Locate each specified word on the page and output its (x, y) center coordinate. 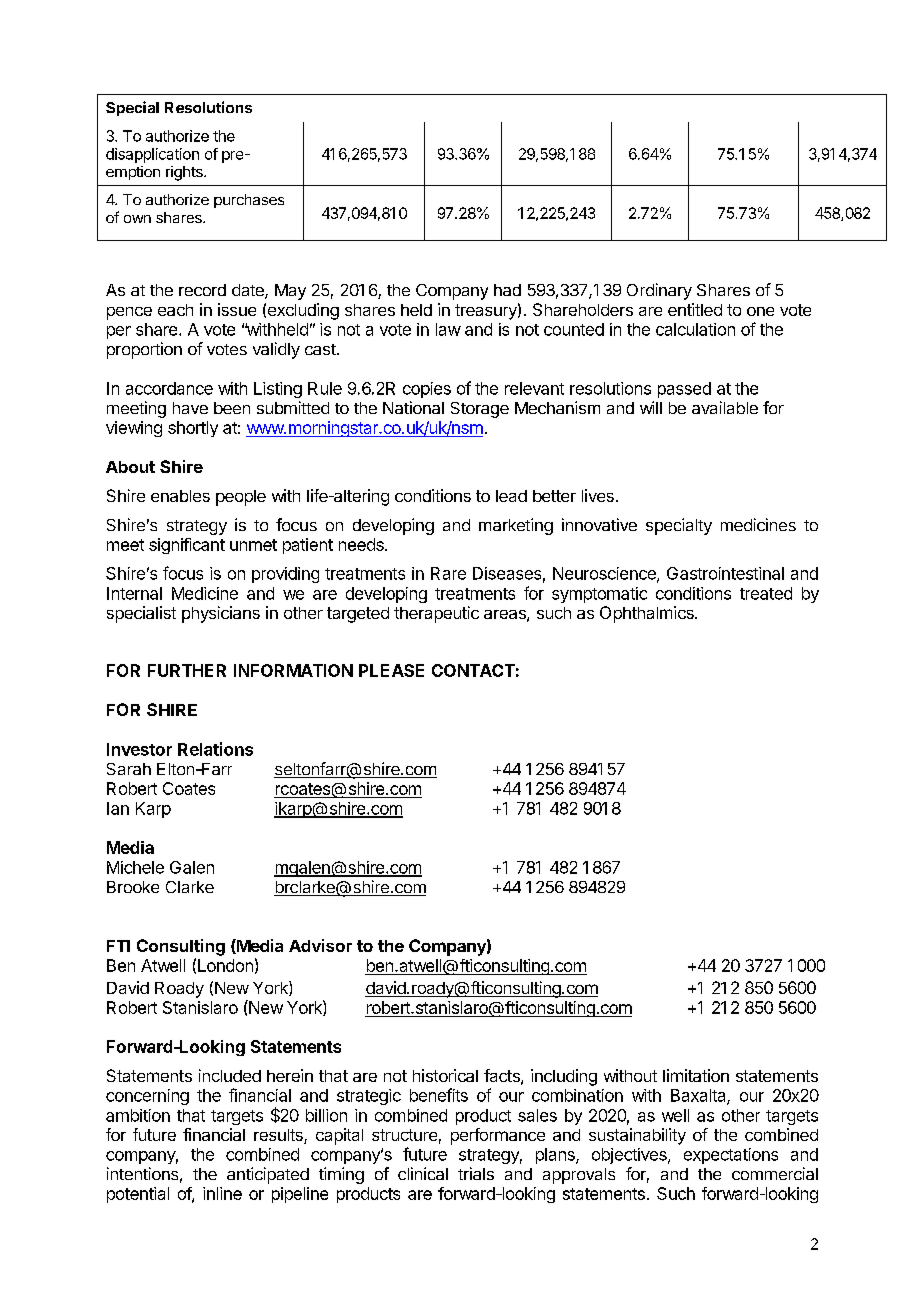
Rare (448, 573)
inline (222, 1193)
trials (476, 1173)
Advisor (320, 945)
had (507, 290)
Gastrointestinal (725, 573)
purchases (249, 201)
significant (187, 546)
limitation (696, 1075)
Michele (135, 867)
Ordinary (659, 291)
